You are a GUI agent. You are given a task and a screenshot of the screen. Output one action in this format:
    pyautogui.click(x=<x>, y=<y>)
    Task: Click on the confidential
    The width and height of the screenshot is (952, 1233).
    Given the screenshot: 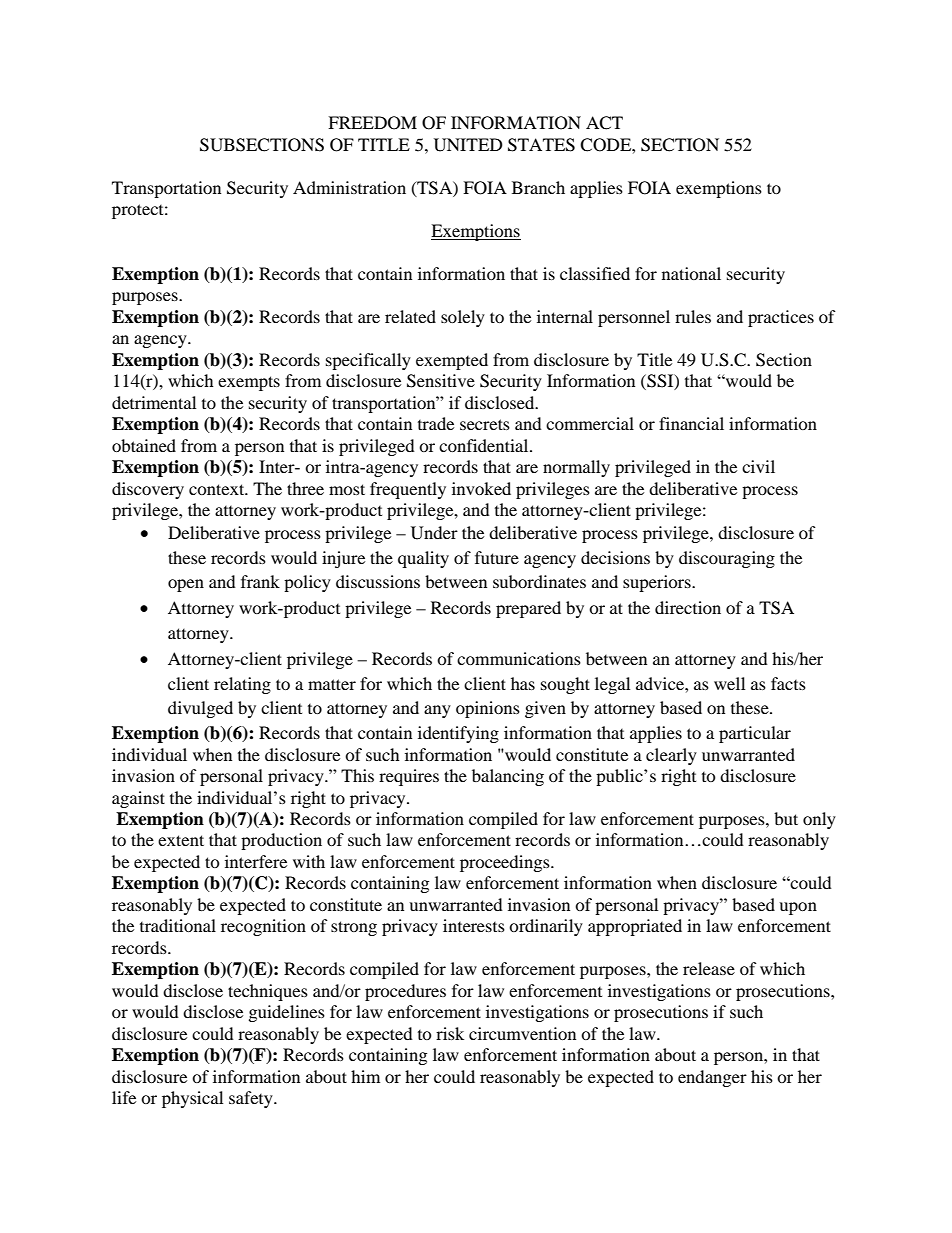 What is the action you would take?
    pyautogui.click(x=485, y=445)
